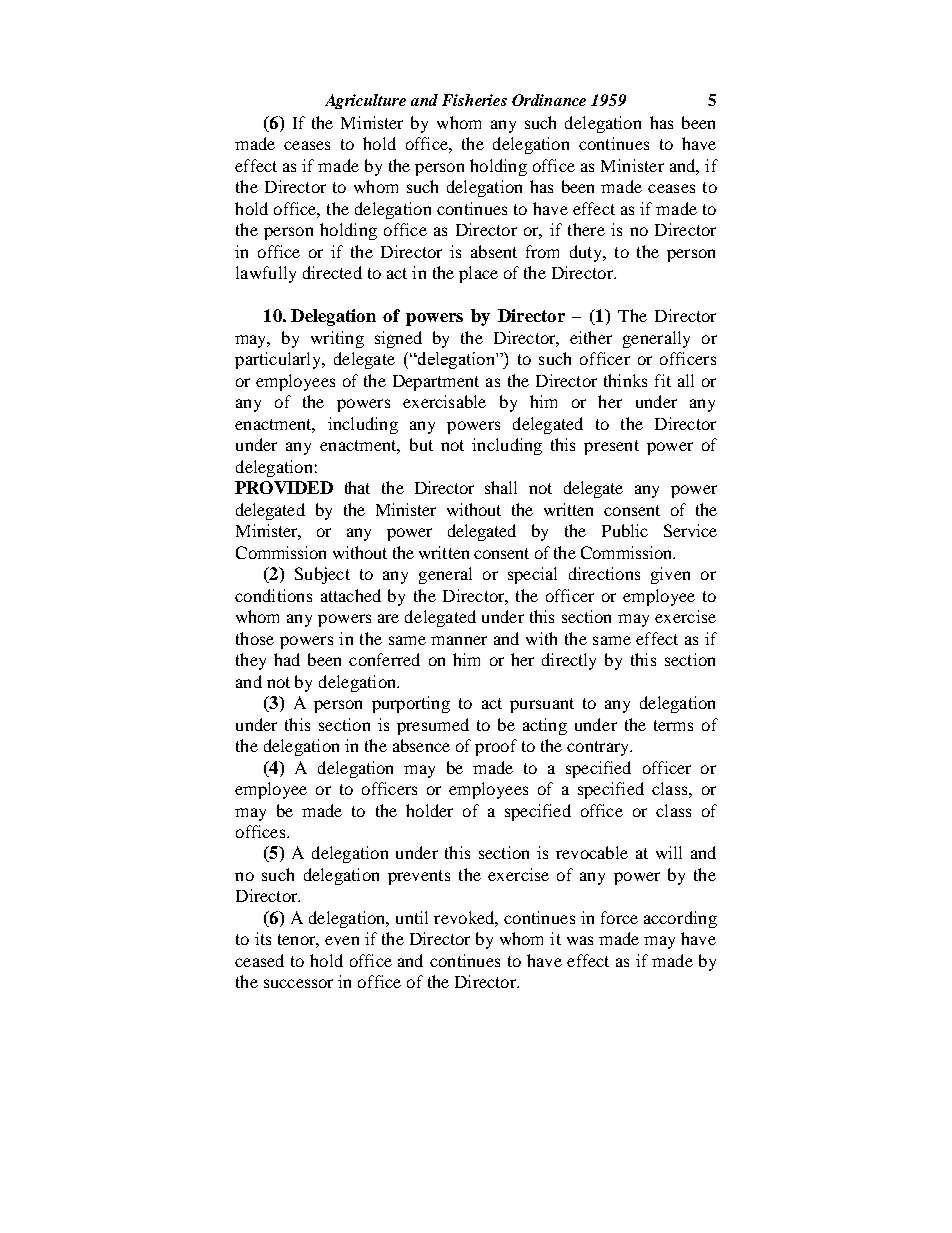  Describe the element at coordinates (501, 487) in the screenshot. I see `shall` at that location.
